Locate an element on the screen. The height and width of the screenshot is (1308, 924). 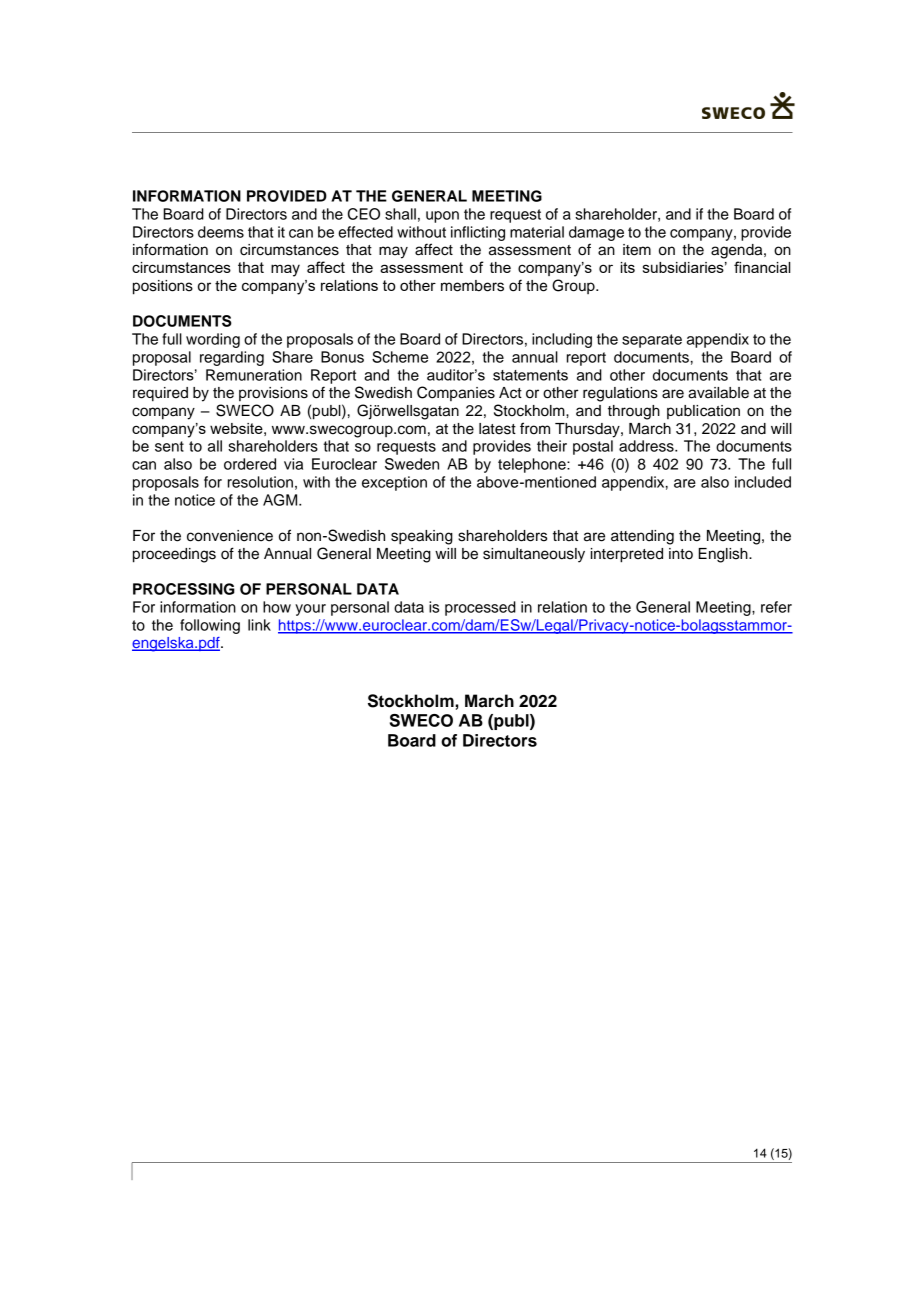
wording is located at coordinates (213, 340).
